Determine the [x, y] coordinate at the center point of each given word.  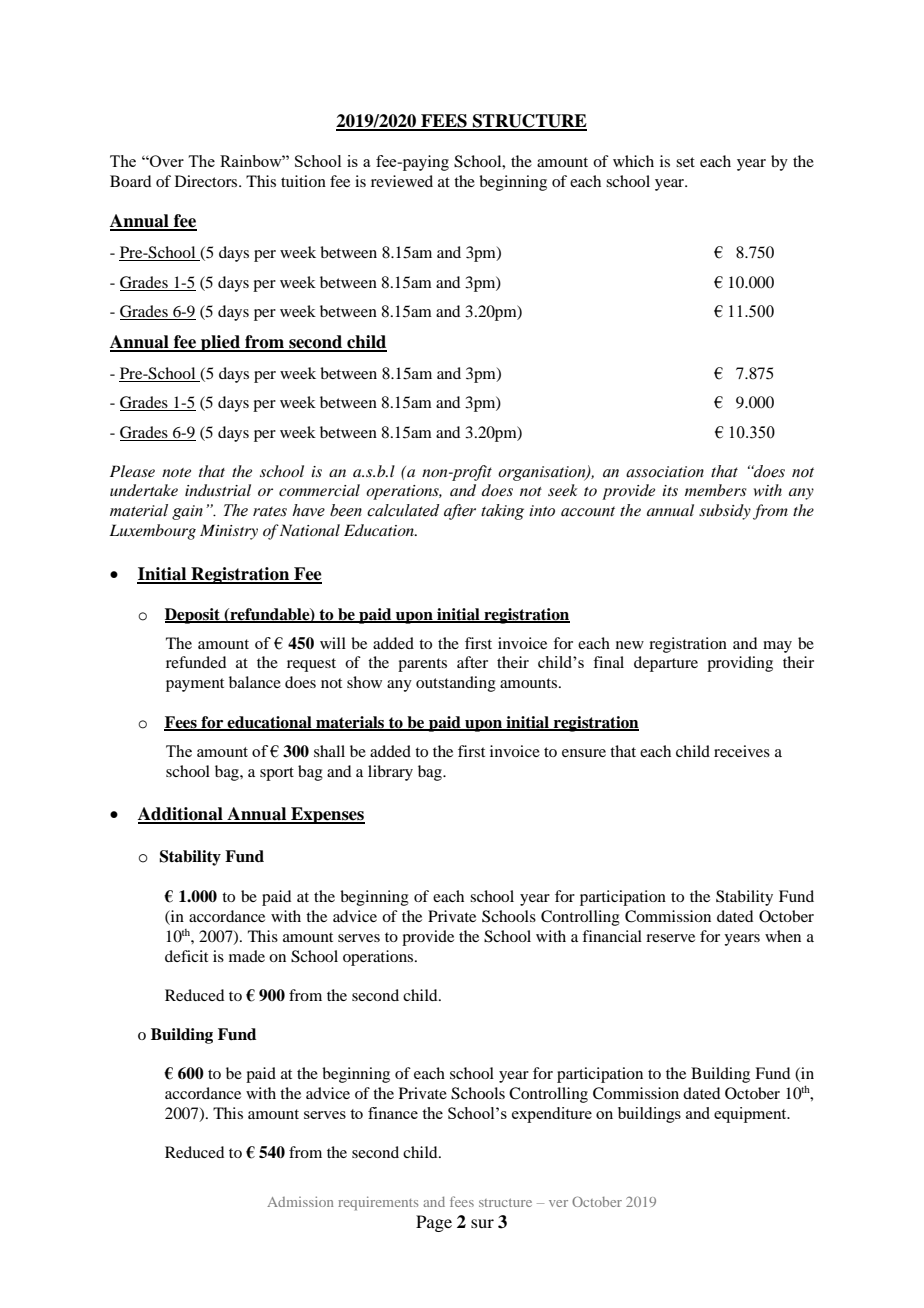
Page [434, 1223]
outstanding [456, 684]
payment [195, 685]
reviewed [402, 181]
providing [740, 664]
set [685, 162]
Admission [300, 1201]
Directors [207, 181]
